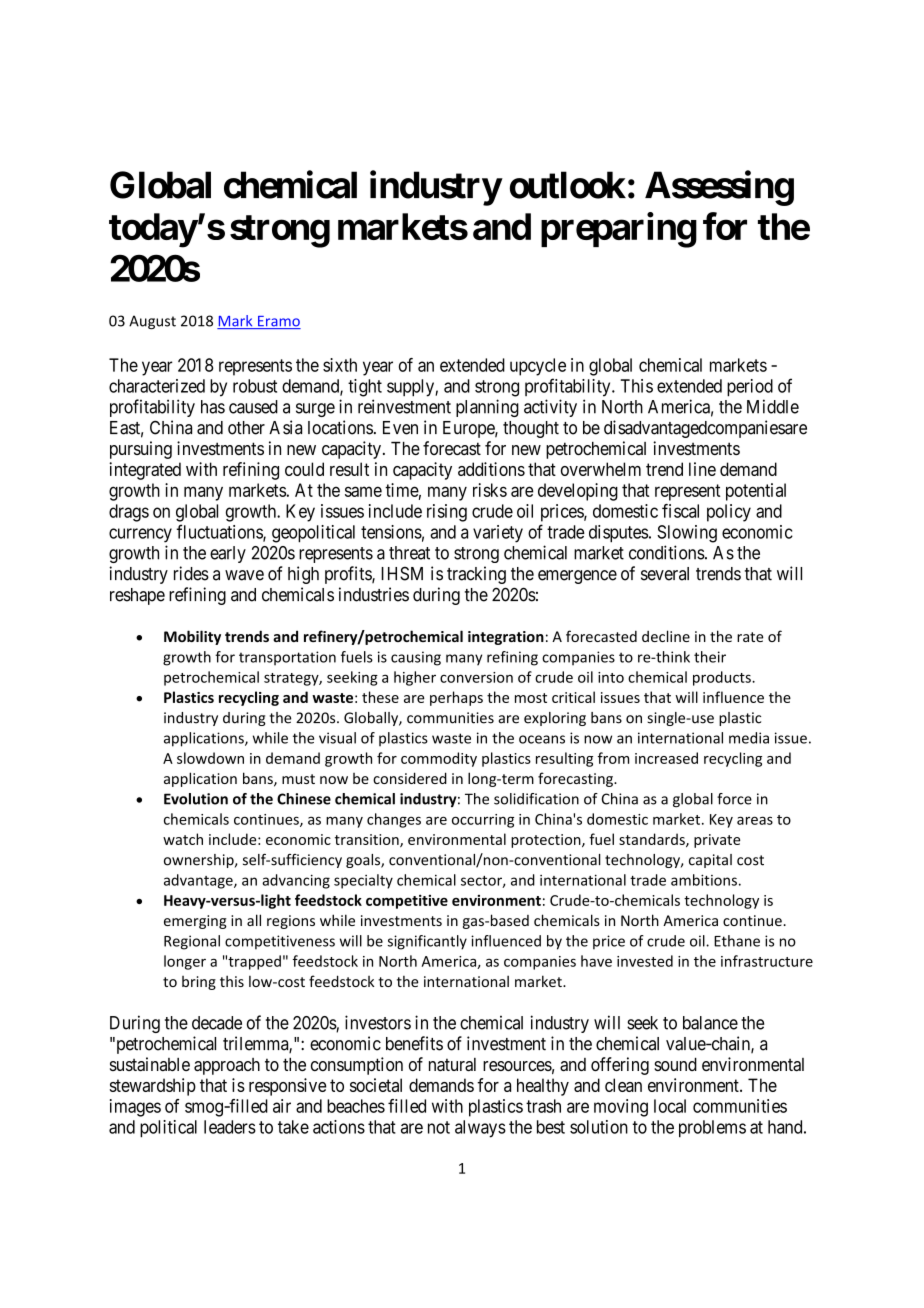 This image has width=924, height=1308. Describe the element at coordinates (710, 657) in the image. I see `their` at that location.
